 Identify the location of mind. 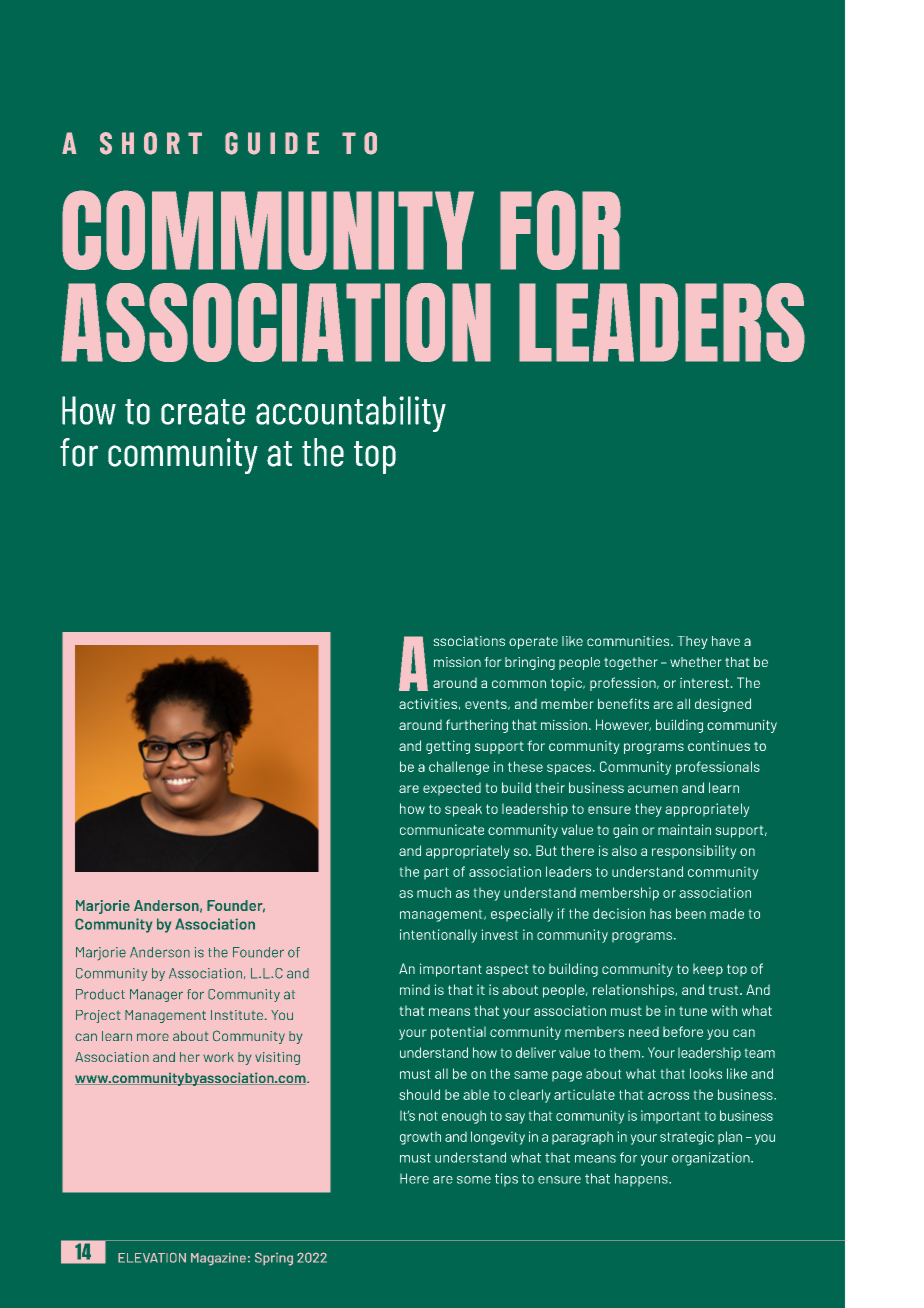
(415, 989).
